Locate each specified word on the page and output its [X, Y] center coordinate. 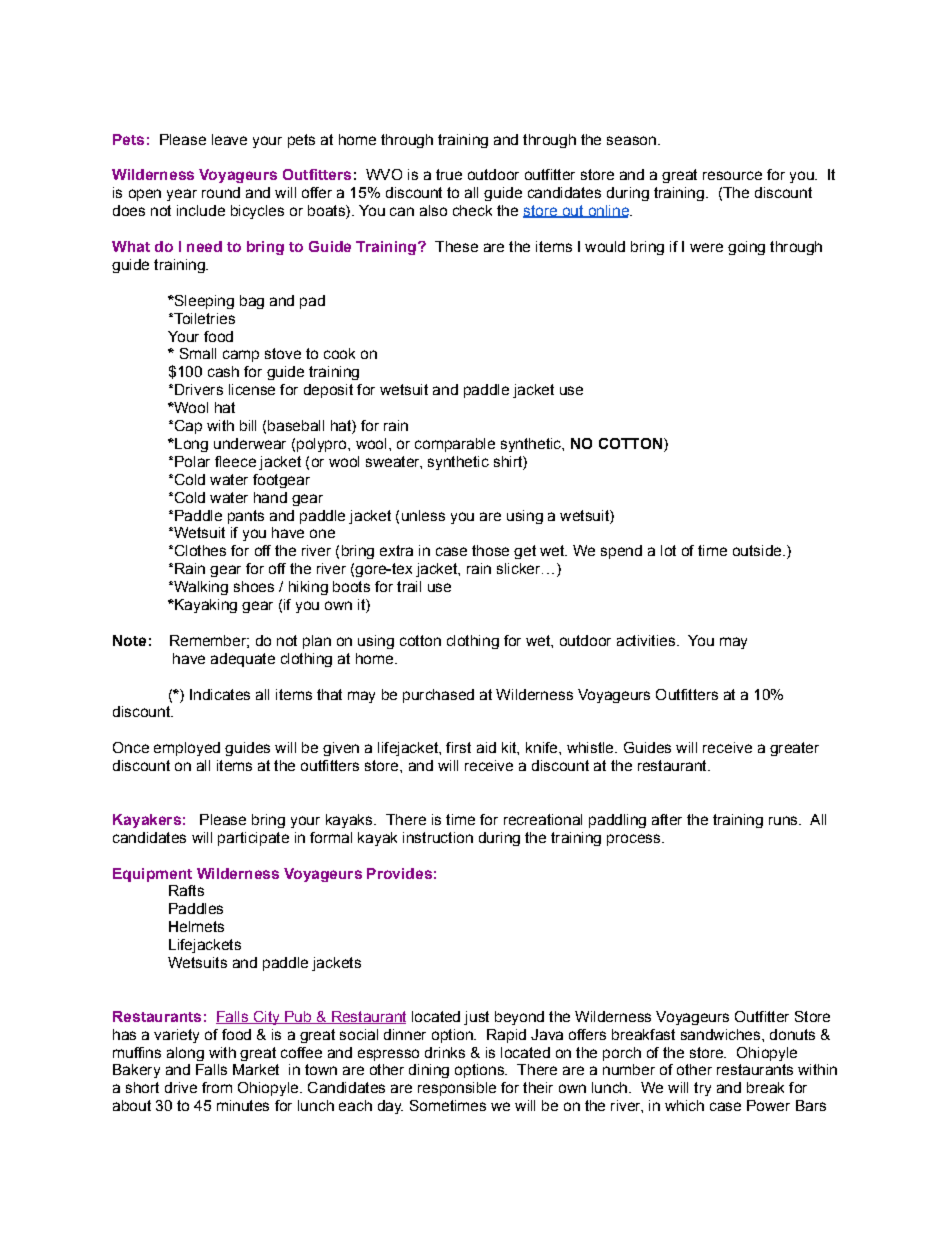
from [217, 1087]
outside [758, 550]
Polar [192, 461]
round [221, 192]
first [458, 747]
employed [187, 749]
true [449, 174]
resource [732, 175]
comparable [455, 445]
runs [784, 820]
